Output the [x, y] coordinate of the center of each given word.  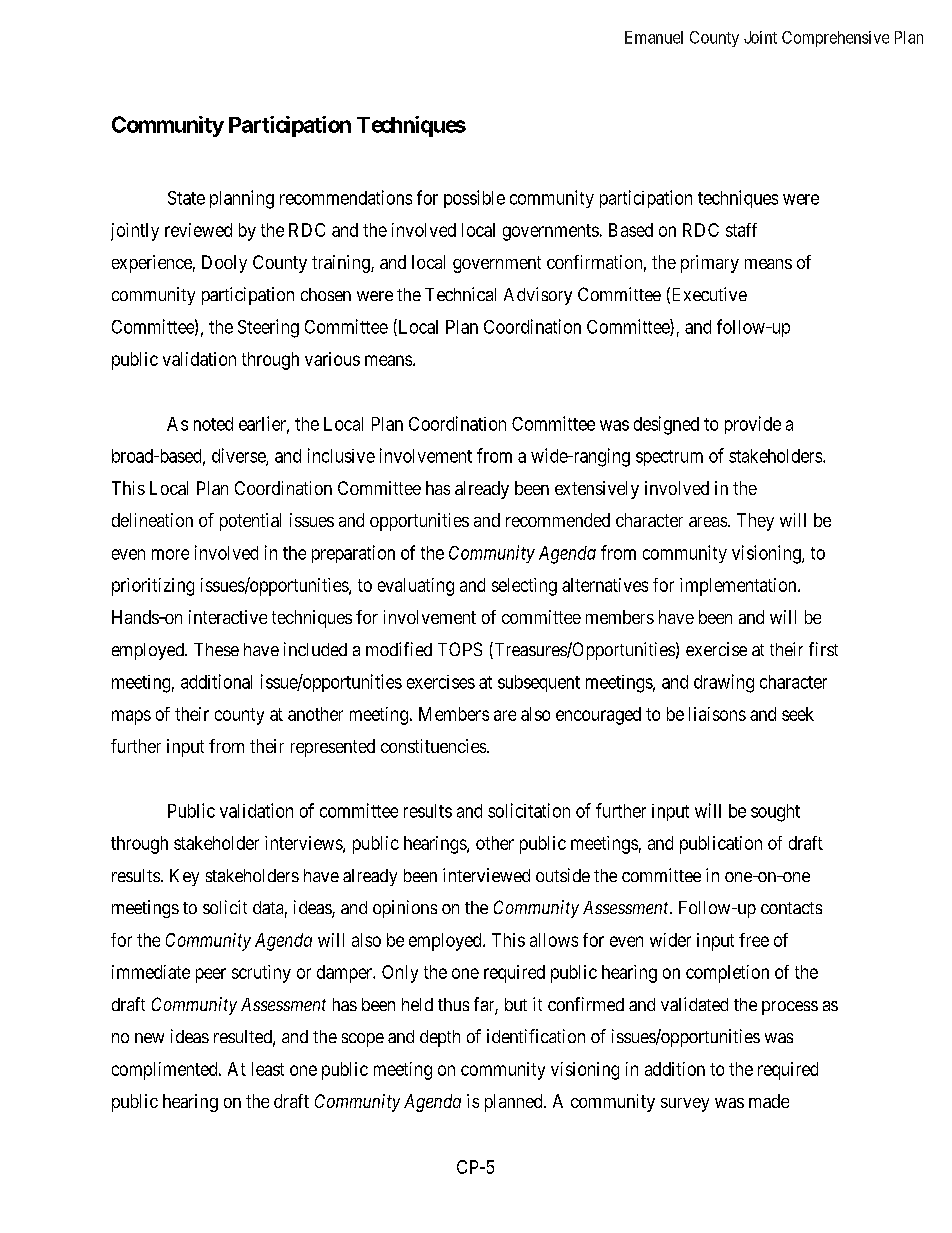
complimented [166, 1071]
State [186, 198]
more [170, 554]
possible [474, 199]
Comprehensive [835, 39]
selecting [524, 587]
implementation [739, 587]
